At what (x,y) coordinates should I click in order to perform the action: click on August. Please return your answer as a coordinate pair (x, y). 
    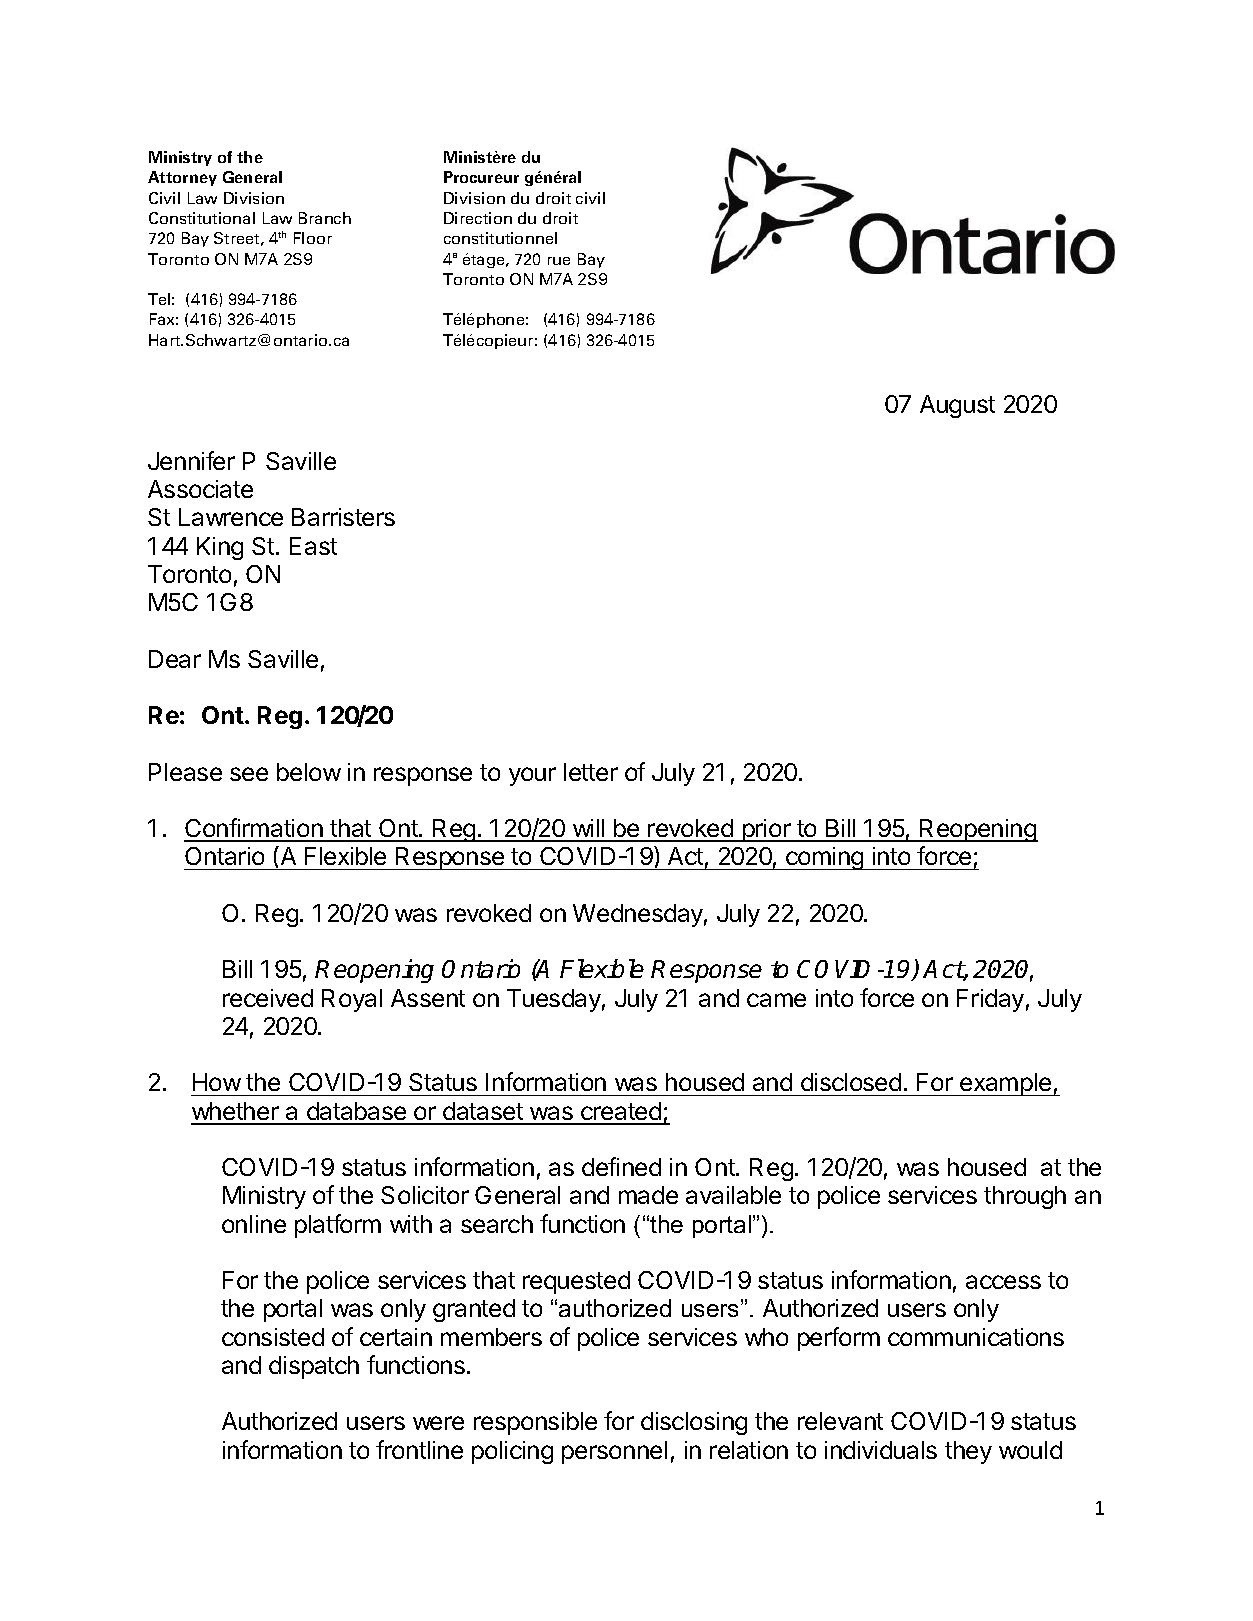
    Looking at the image, I should click on (957, 406).
